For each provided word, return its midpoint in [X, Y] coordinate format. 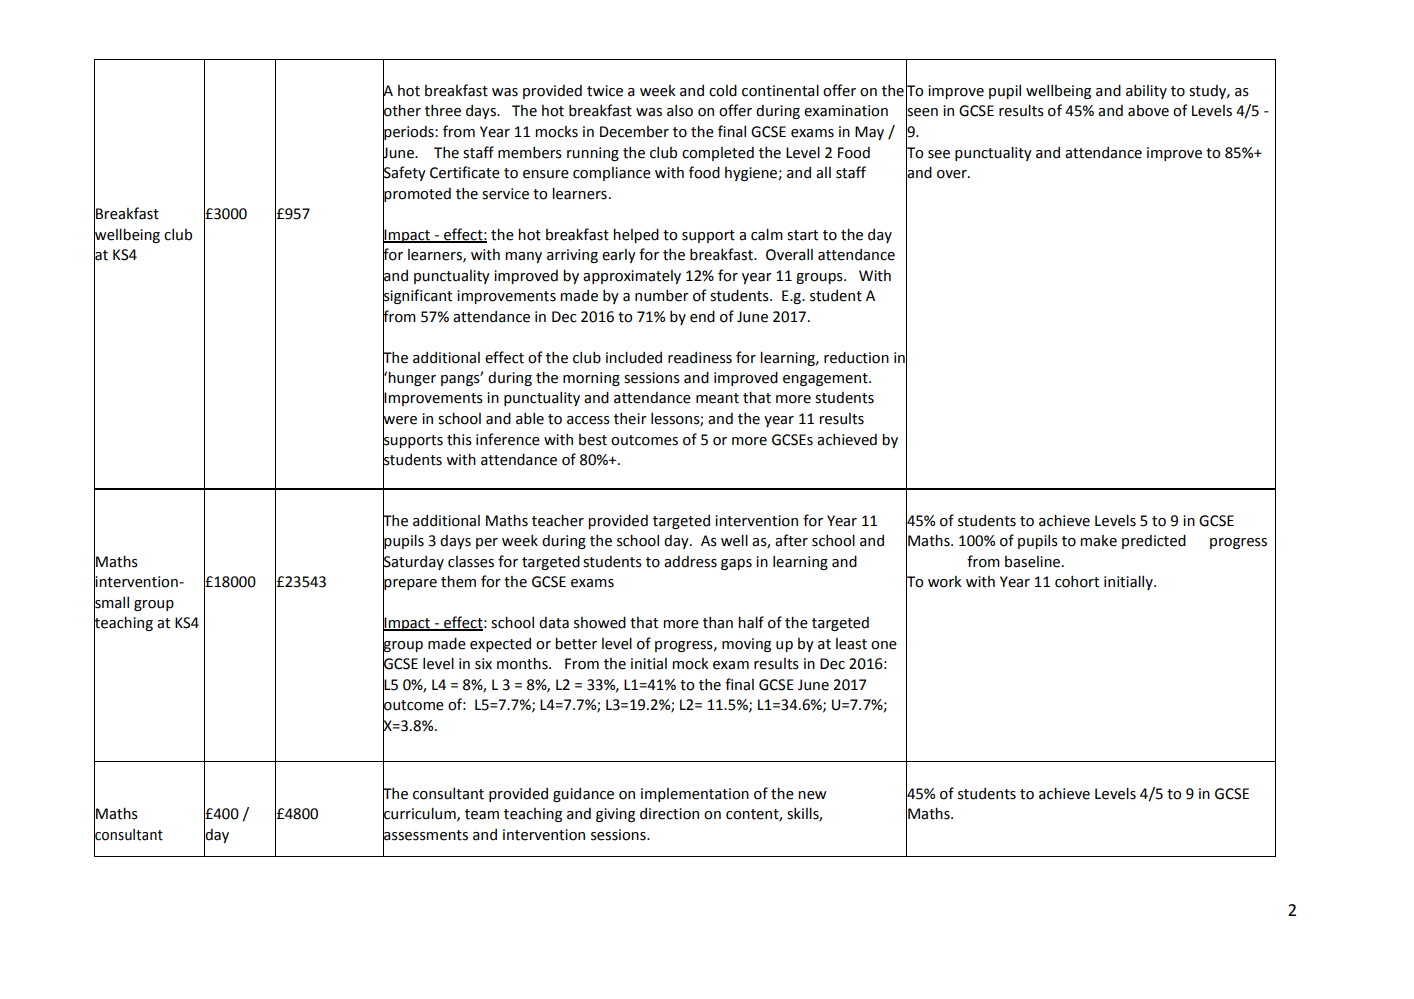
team [482, 814]
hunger [412, 378]
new [812, 795]
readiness [700, 358]
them [458, 581]
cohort [1077, 581]
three [443, 110]
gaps [736, 564]
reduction [856, 357]
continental [780, 90]
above [1148, 111]
